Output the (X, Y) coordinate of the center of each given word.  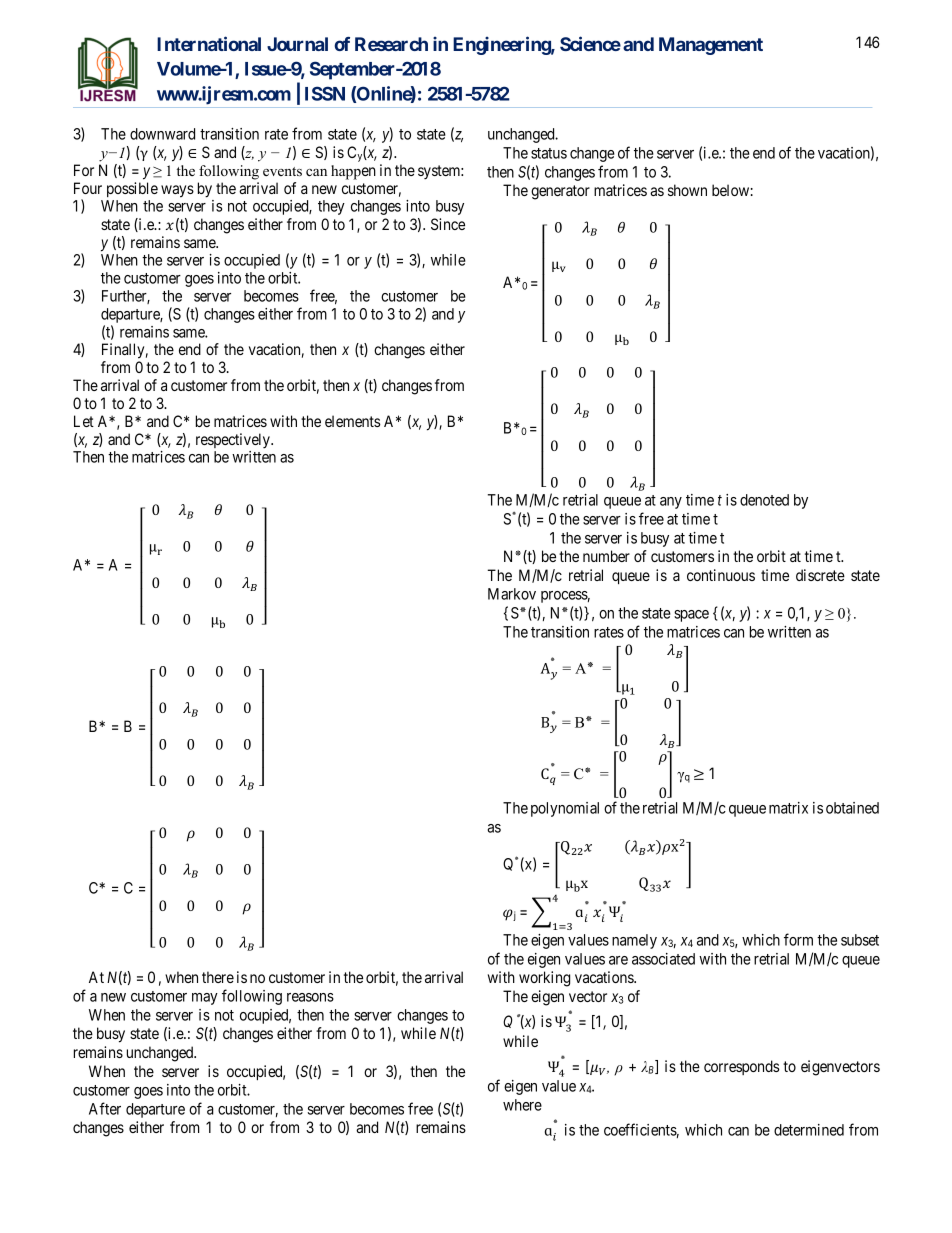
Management (711, 46)
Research (391, 44)
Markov (512, 594)
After (105, 1108)
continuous (721, 575)
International (209, 43)
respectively (234, 441)
